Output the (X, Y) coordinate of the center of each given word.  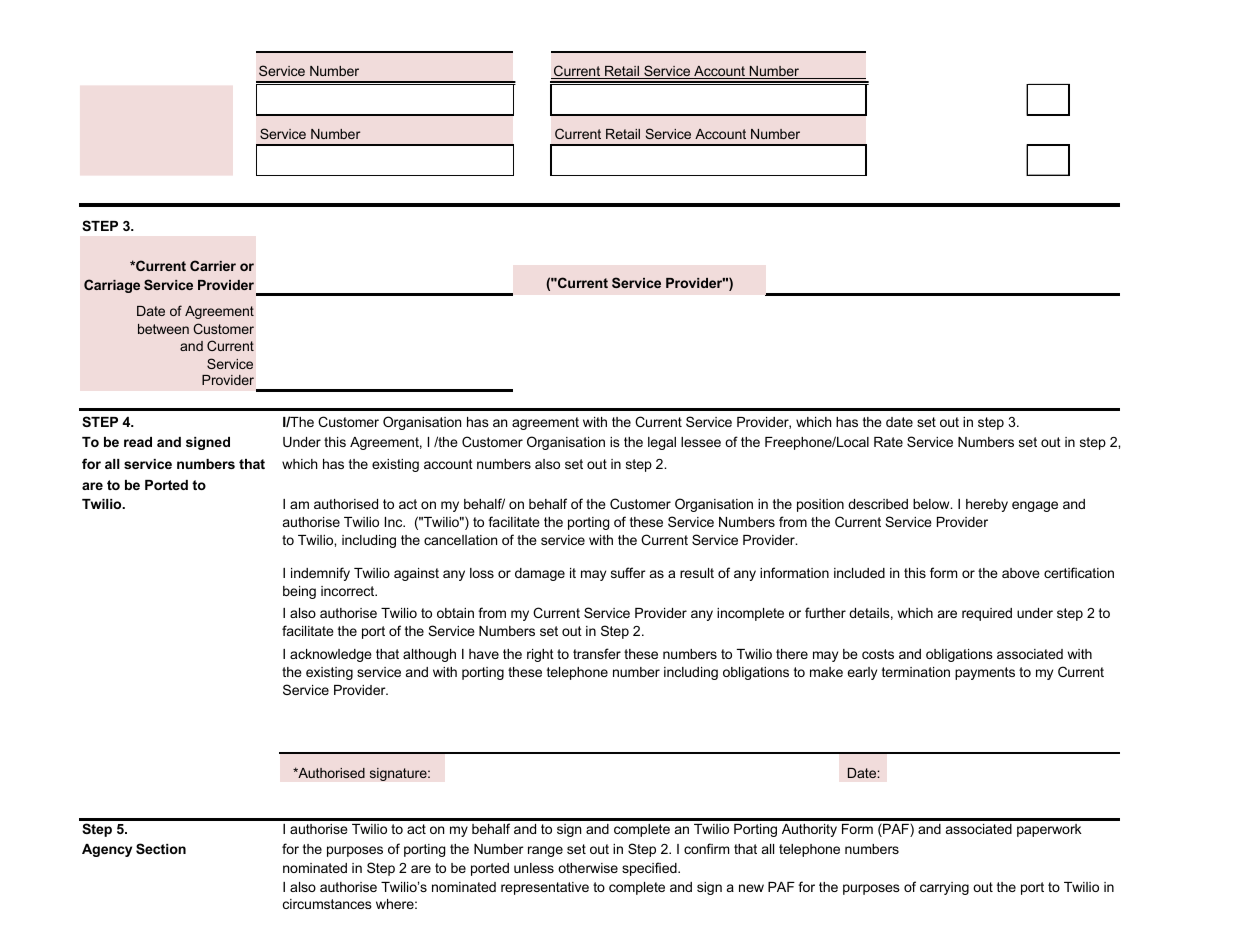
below (932, 504)
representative (545, 888)
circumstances (327, 904)
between (163, 329)
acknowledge (331, 655)
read (138, 442)
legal (662, 443)
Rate (888, 442)
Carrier (213, 265)
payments (985, 673)
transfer (597, 653)
